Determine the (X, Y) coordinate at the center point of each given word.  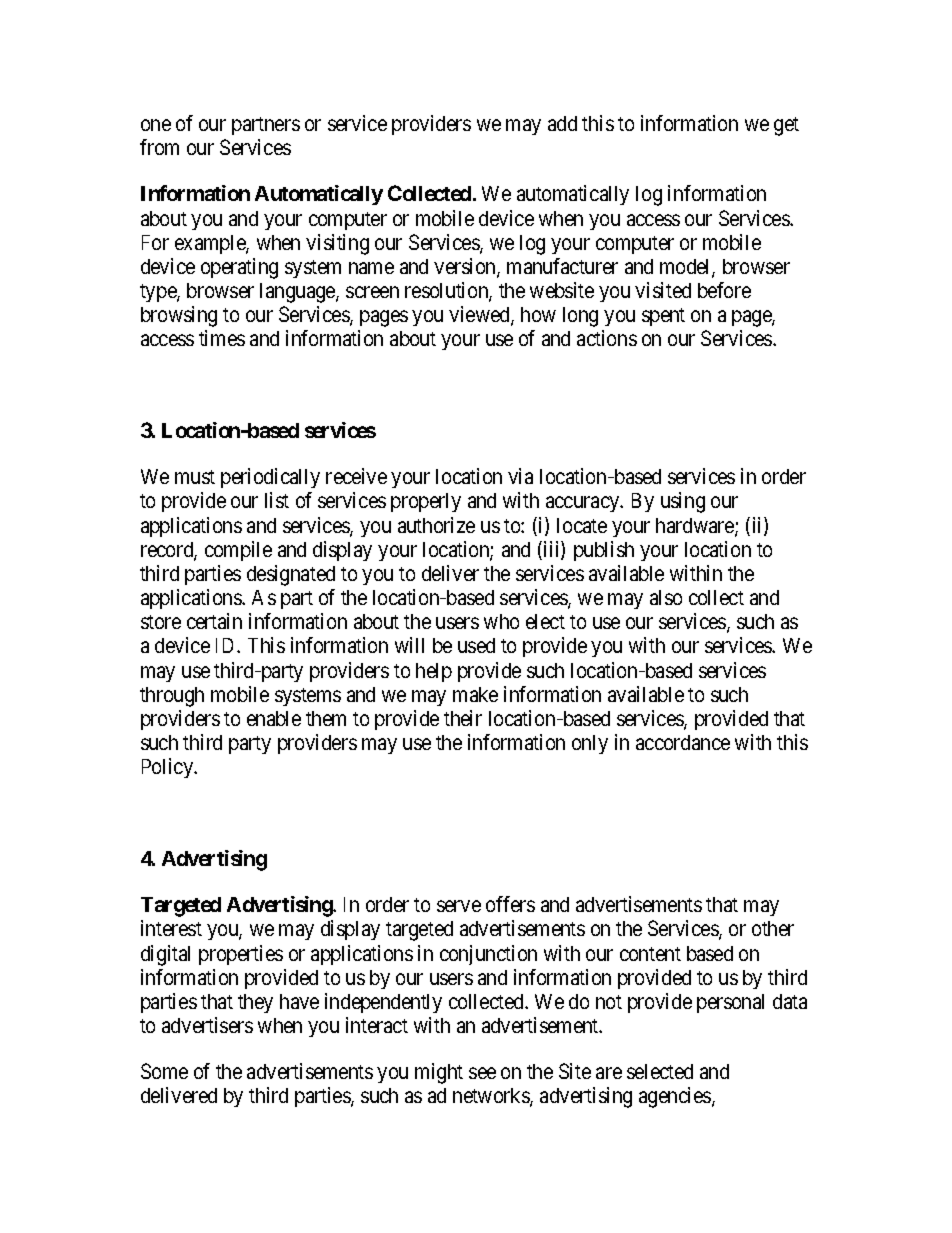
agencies (676, 1097)
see (482, 1073)
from (159, 147)
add (562, 123)
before (724, 290)
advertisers (207, 1025)
